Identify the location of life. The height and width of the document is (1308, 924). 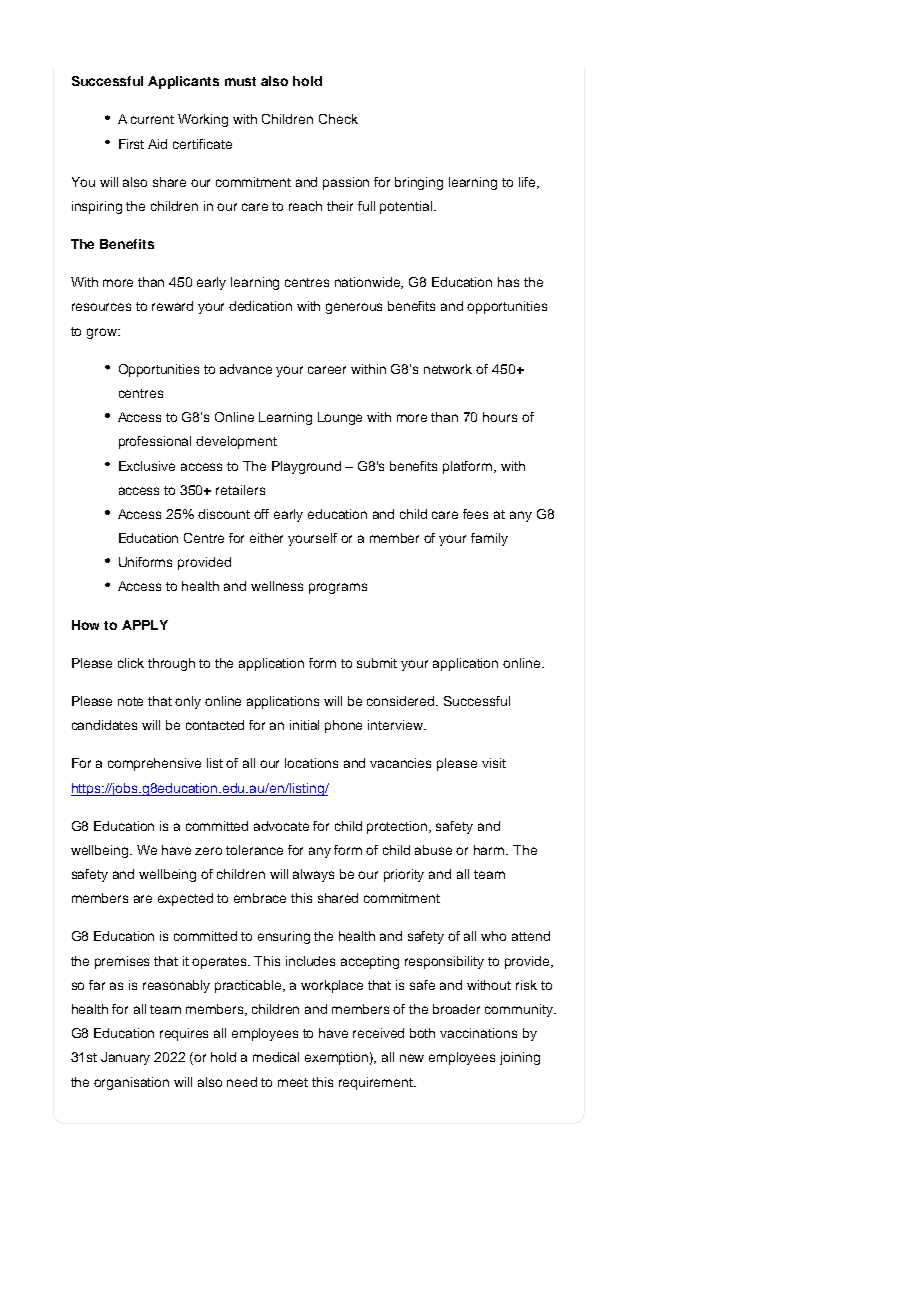
(528, 183).
